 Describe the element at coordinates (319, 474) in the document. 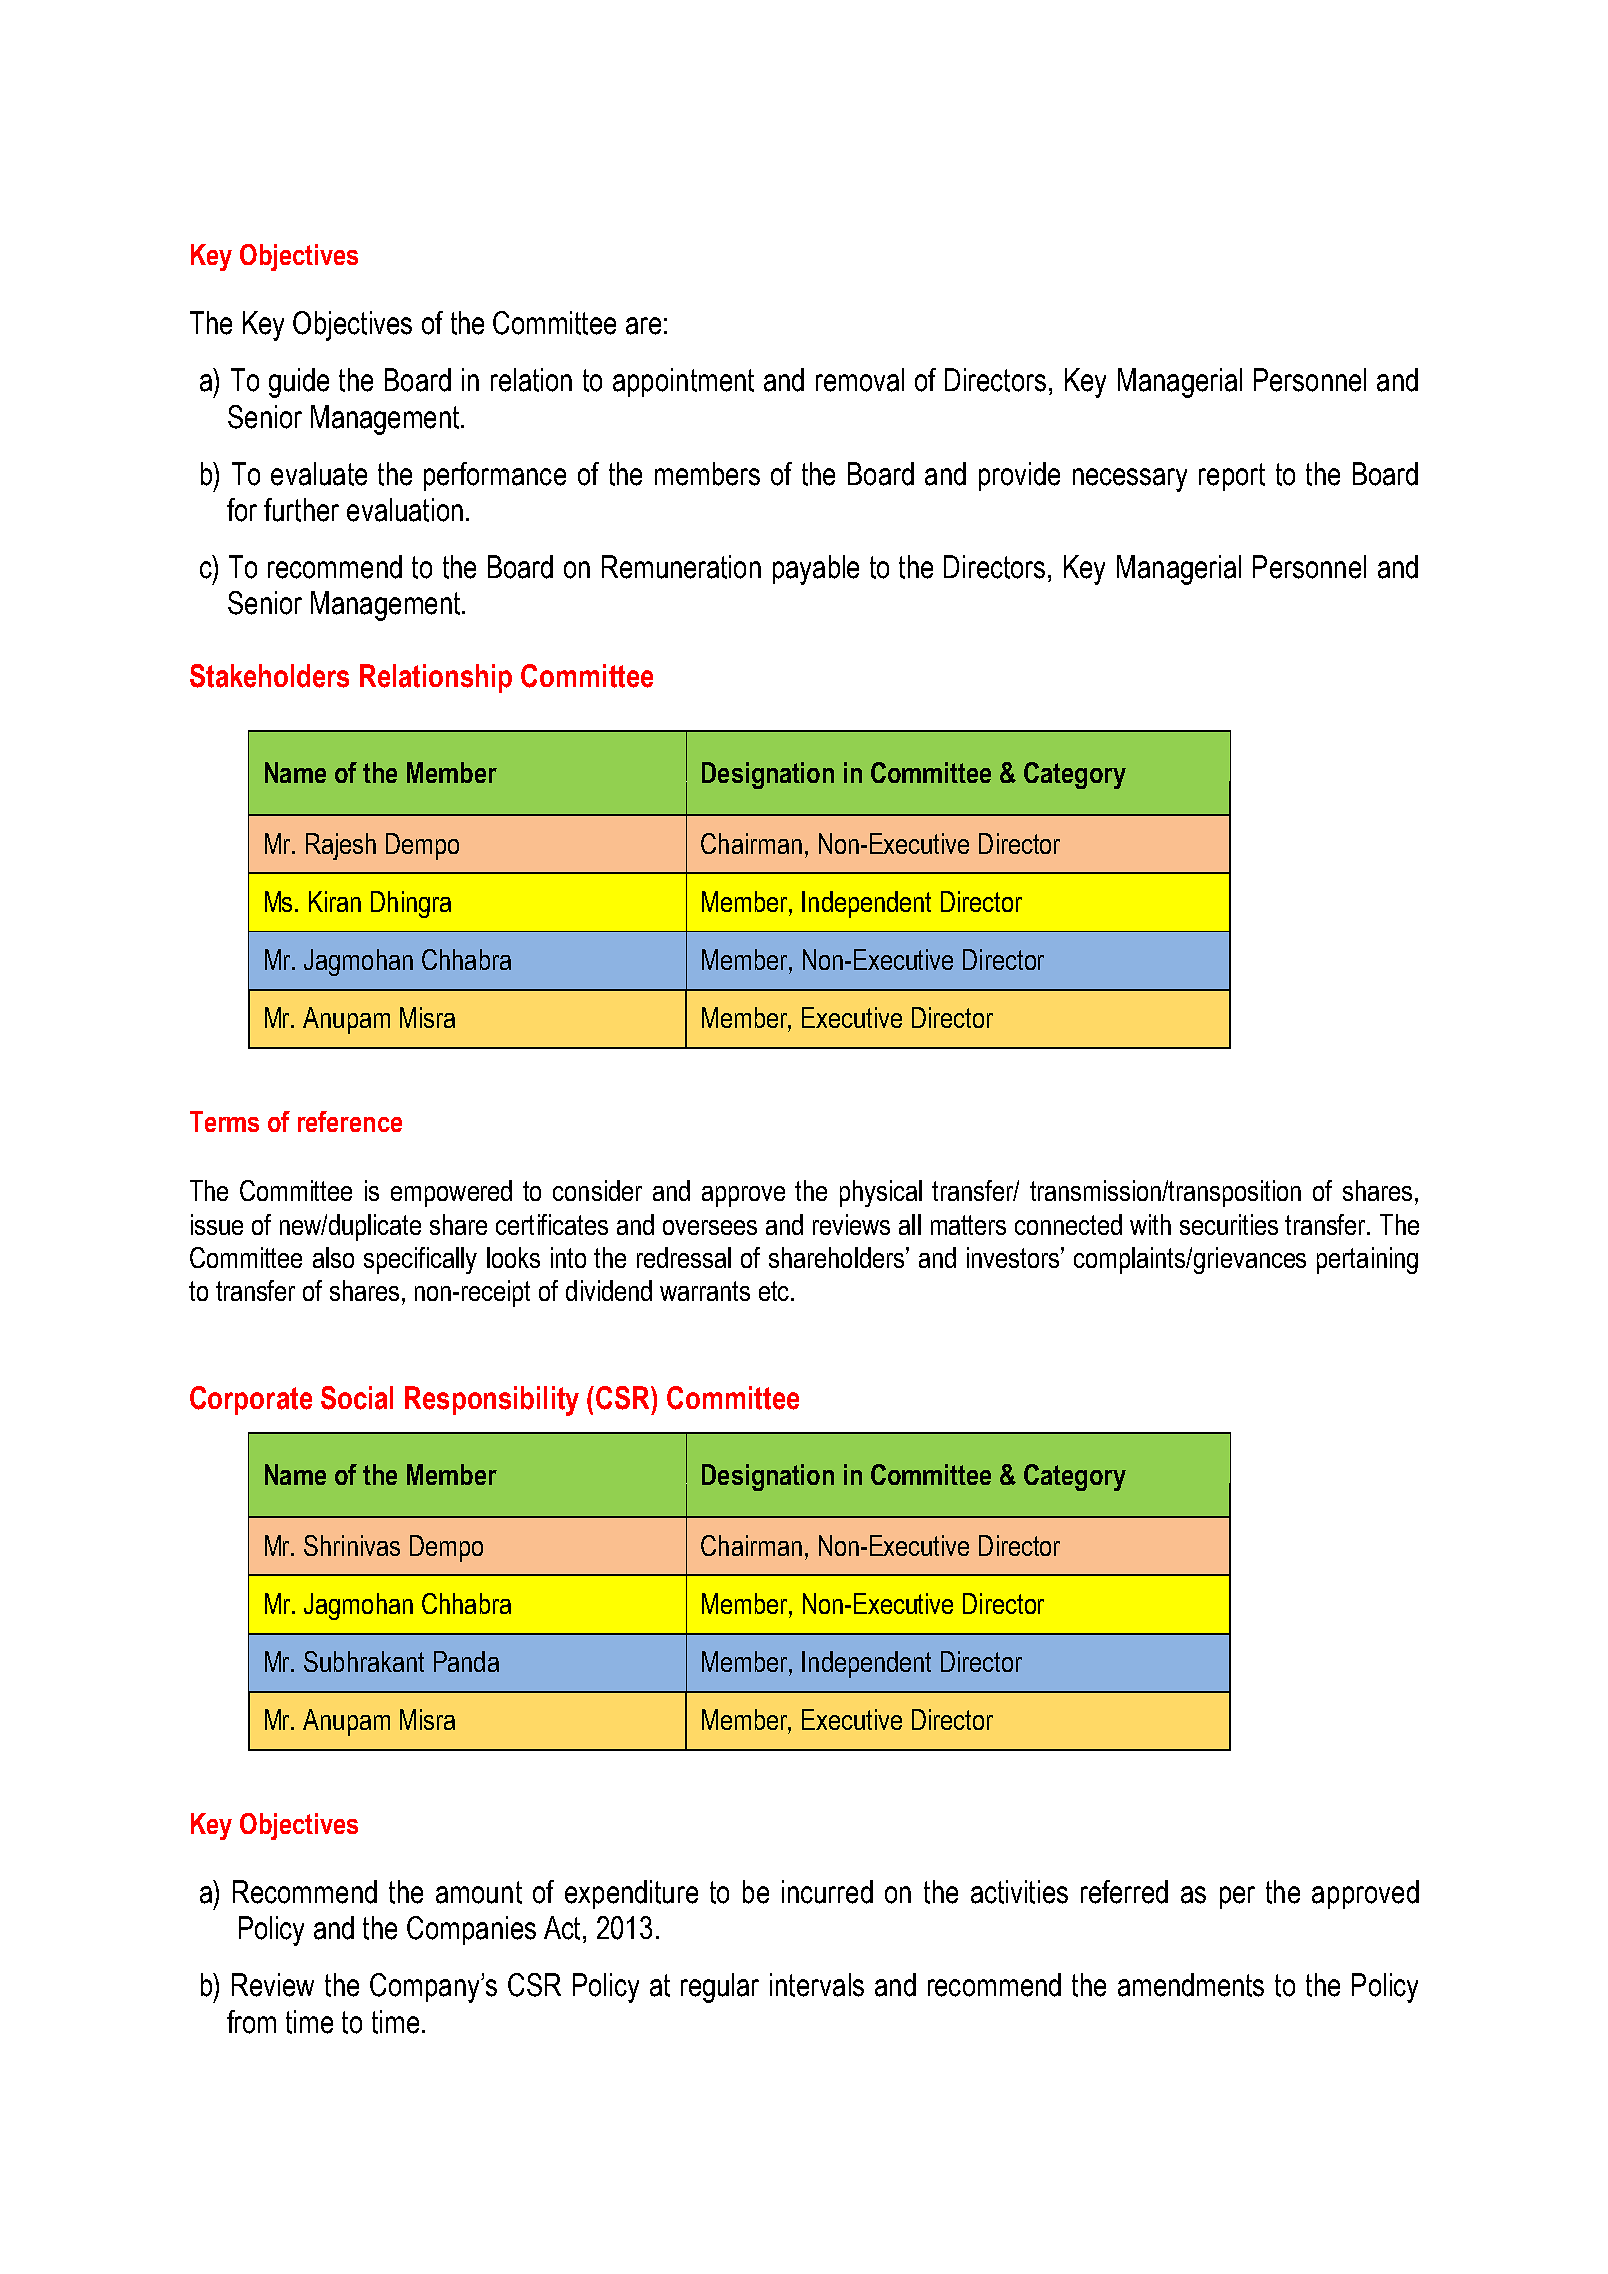

I see `evaluate` at that location.
